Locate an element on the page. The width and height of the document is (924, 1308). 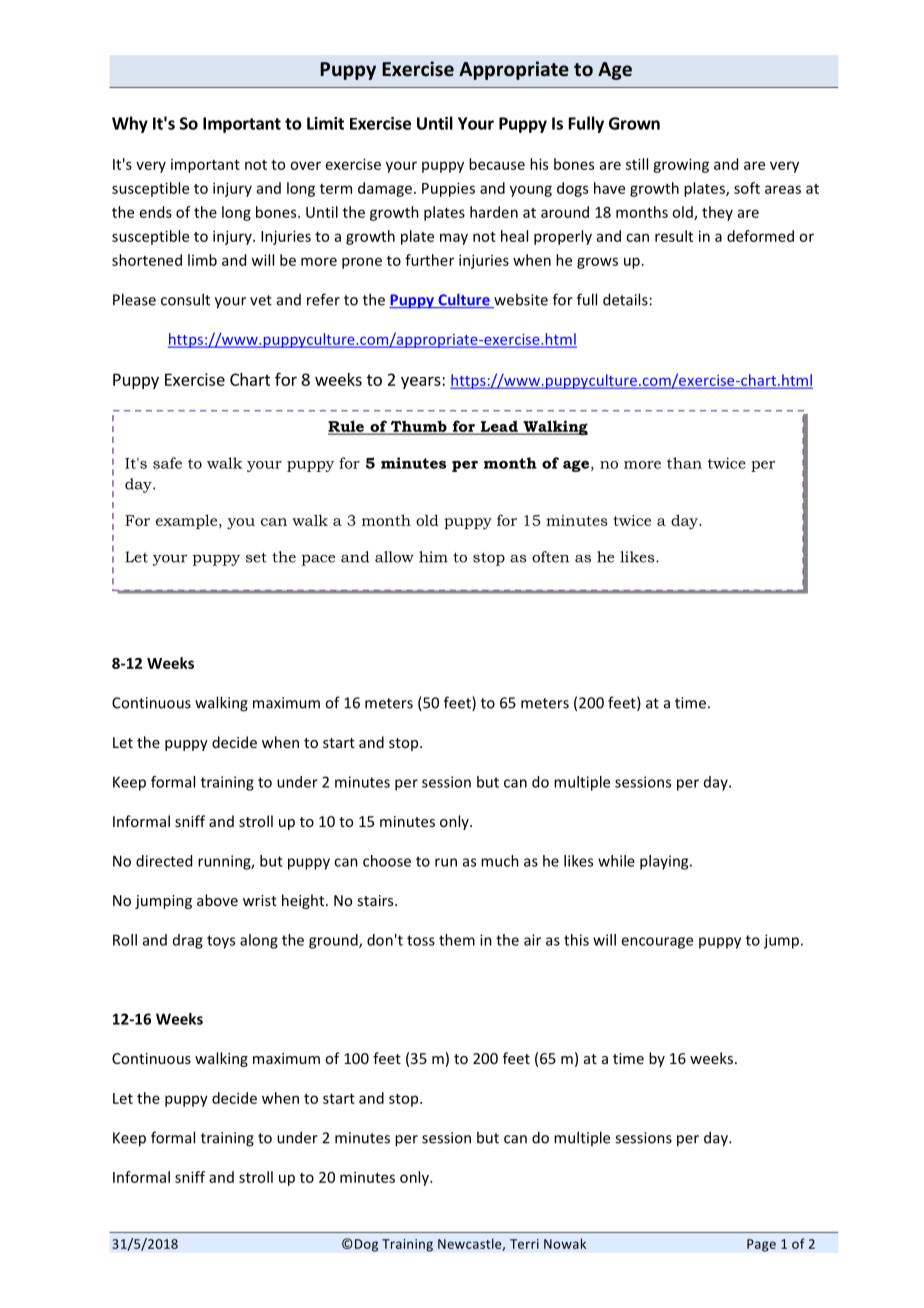
Puppies is located at coordinates (448, 189).
